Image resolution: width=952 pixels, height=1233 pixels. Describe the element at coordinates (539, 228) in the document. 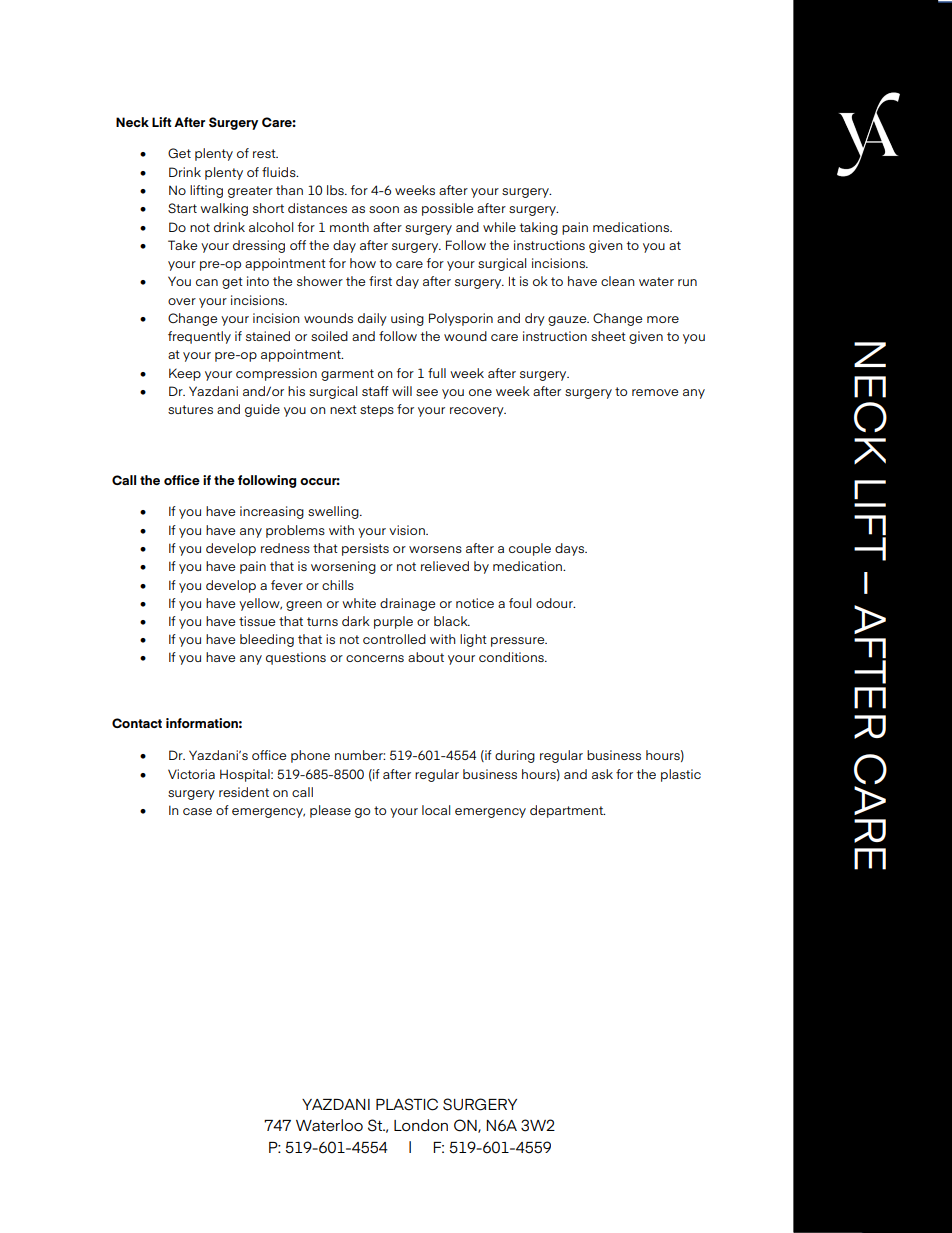

I see `taking` at that location.
